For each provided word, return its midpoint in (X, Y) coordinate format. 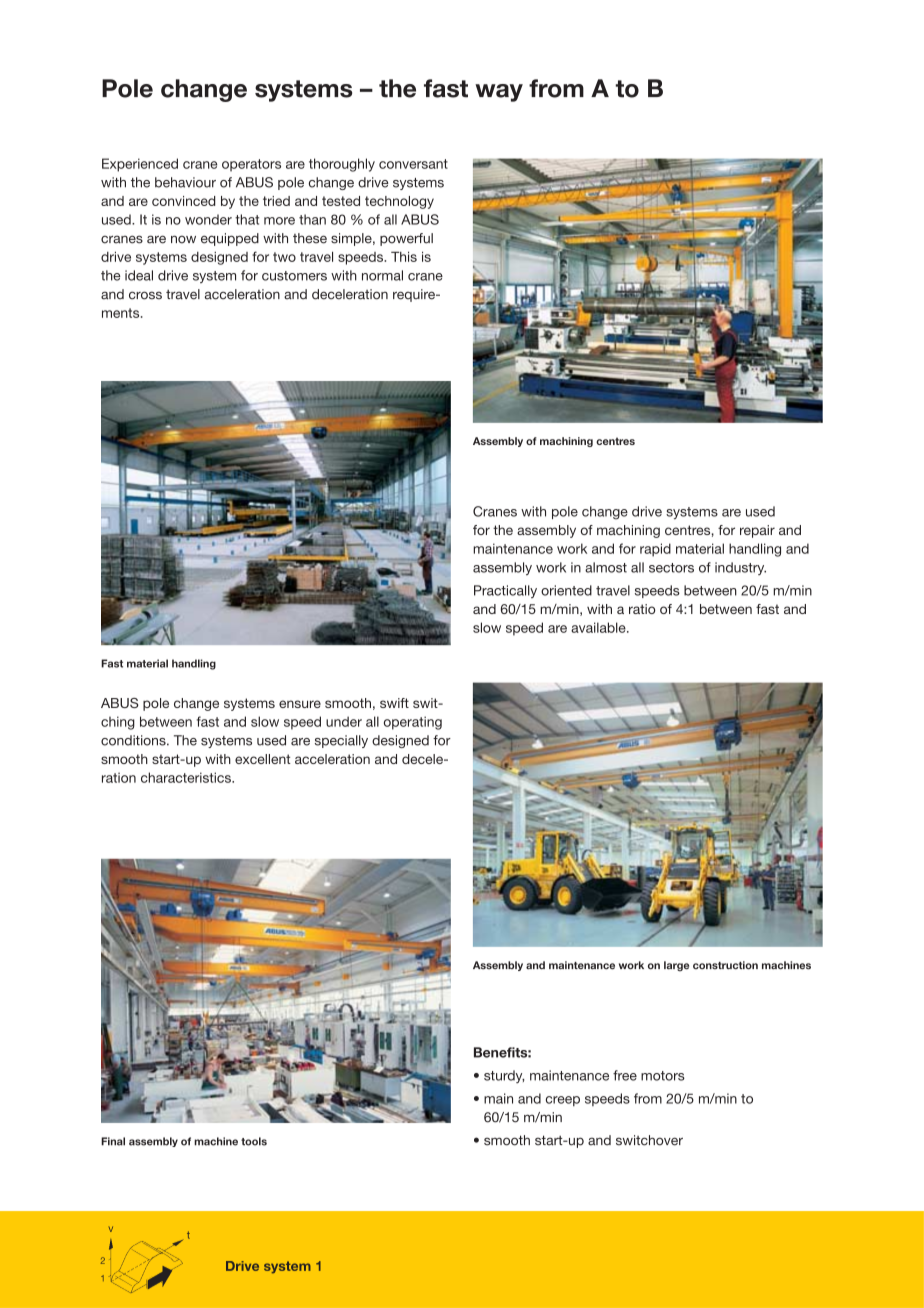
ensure (300, 704)
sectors (671, 568)
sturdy (504, 1076)
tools (254, 1141)
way (499, 93)
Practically (505, 591)
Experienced (140, 165)
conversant (413, 164)
